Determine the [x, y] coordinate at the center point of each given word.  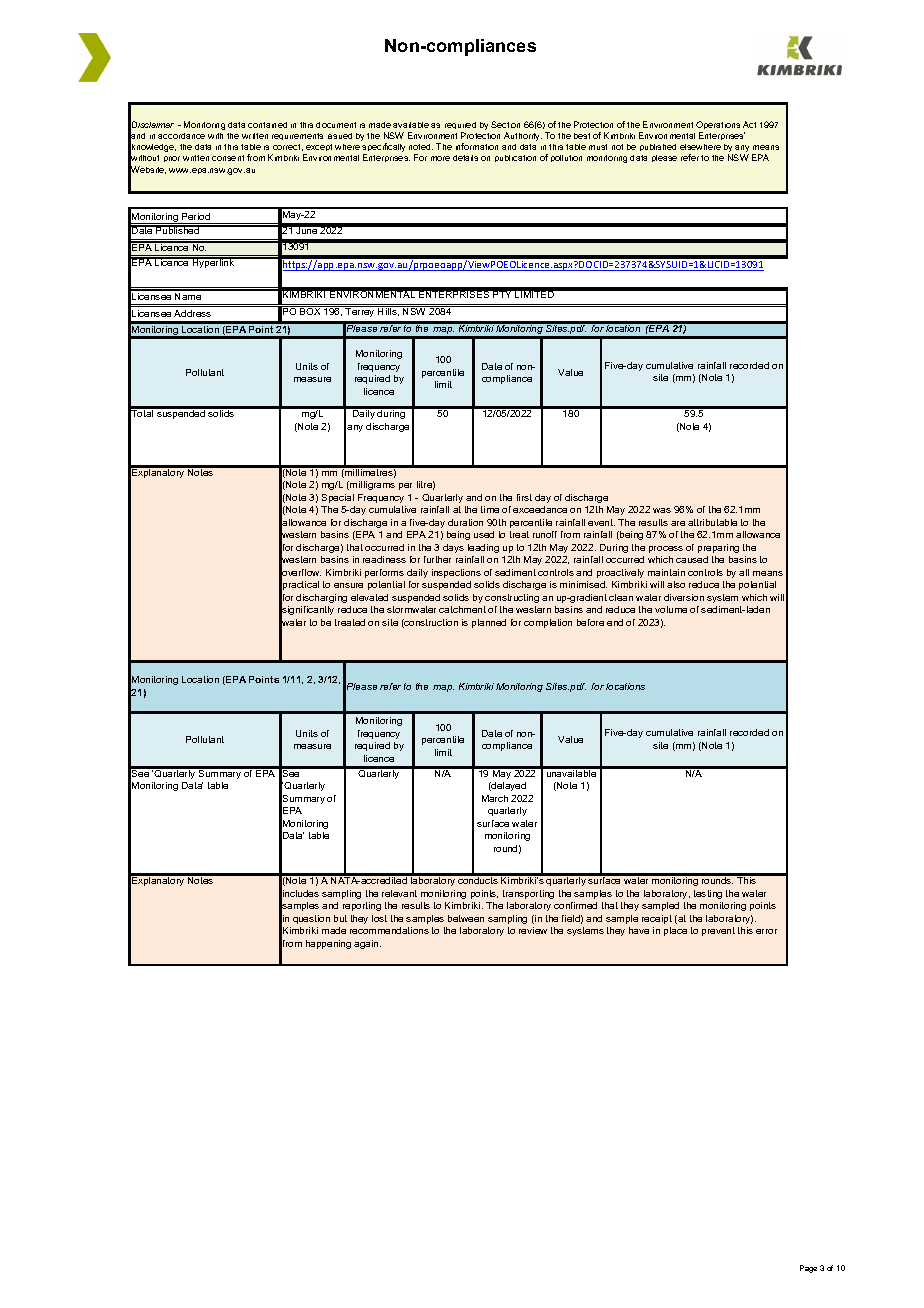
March [495, 798]
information [477, 146]
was [662, 510]
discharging [321, 598]
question [311, 919]
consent [228, 158]
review [533, 930]
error [766, 931]
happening [328, 944]
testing [708, 894]
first [524, 497]
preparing [718, 548]
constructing [512, 598]
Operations [718, 127]
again [367, 944]
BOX [310, 310]
